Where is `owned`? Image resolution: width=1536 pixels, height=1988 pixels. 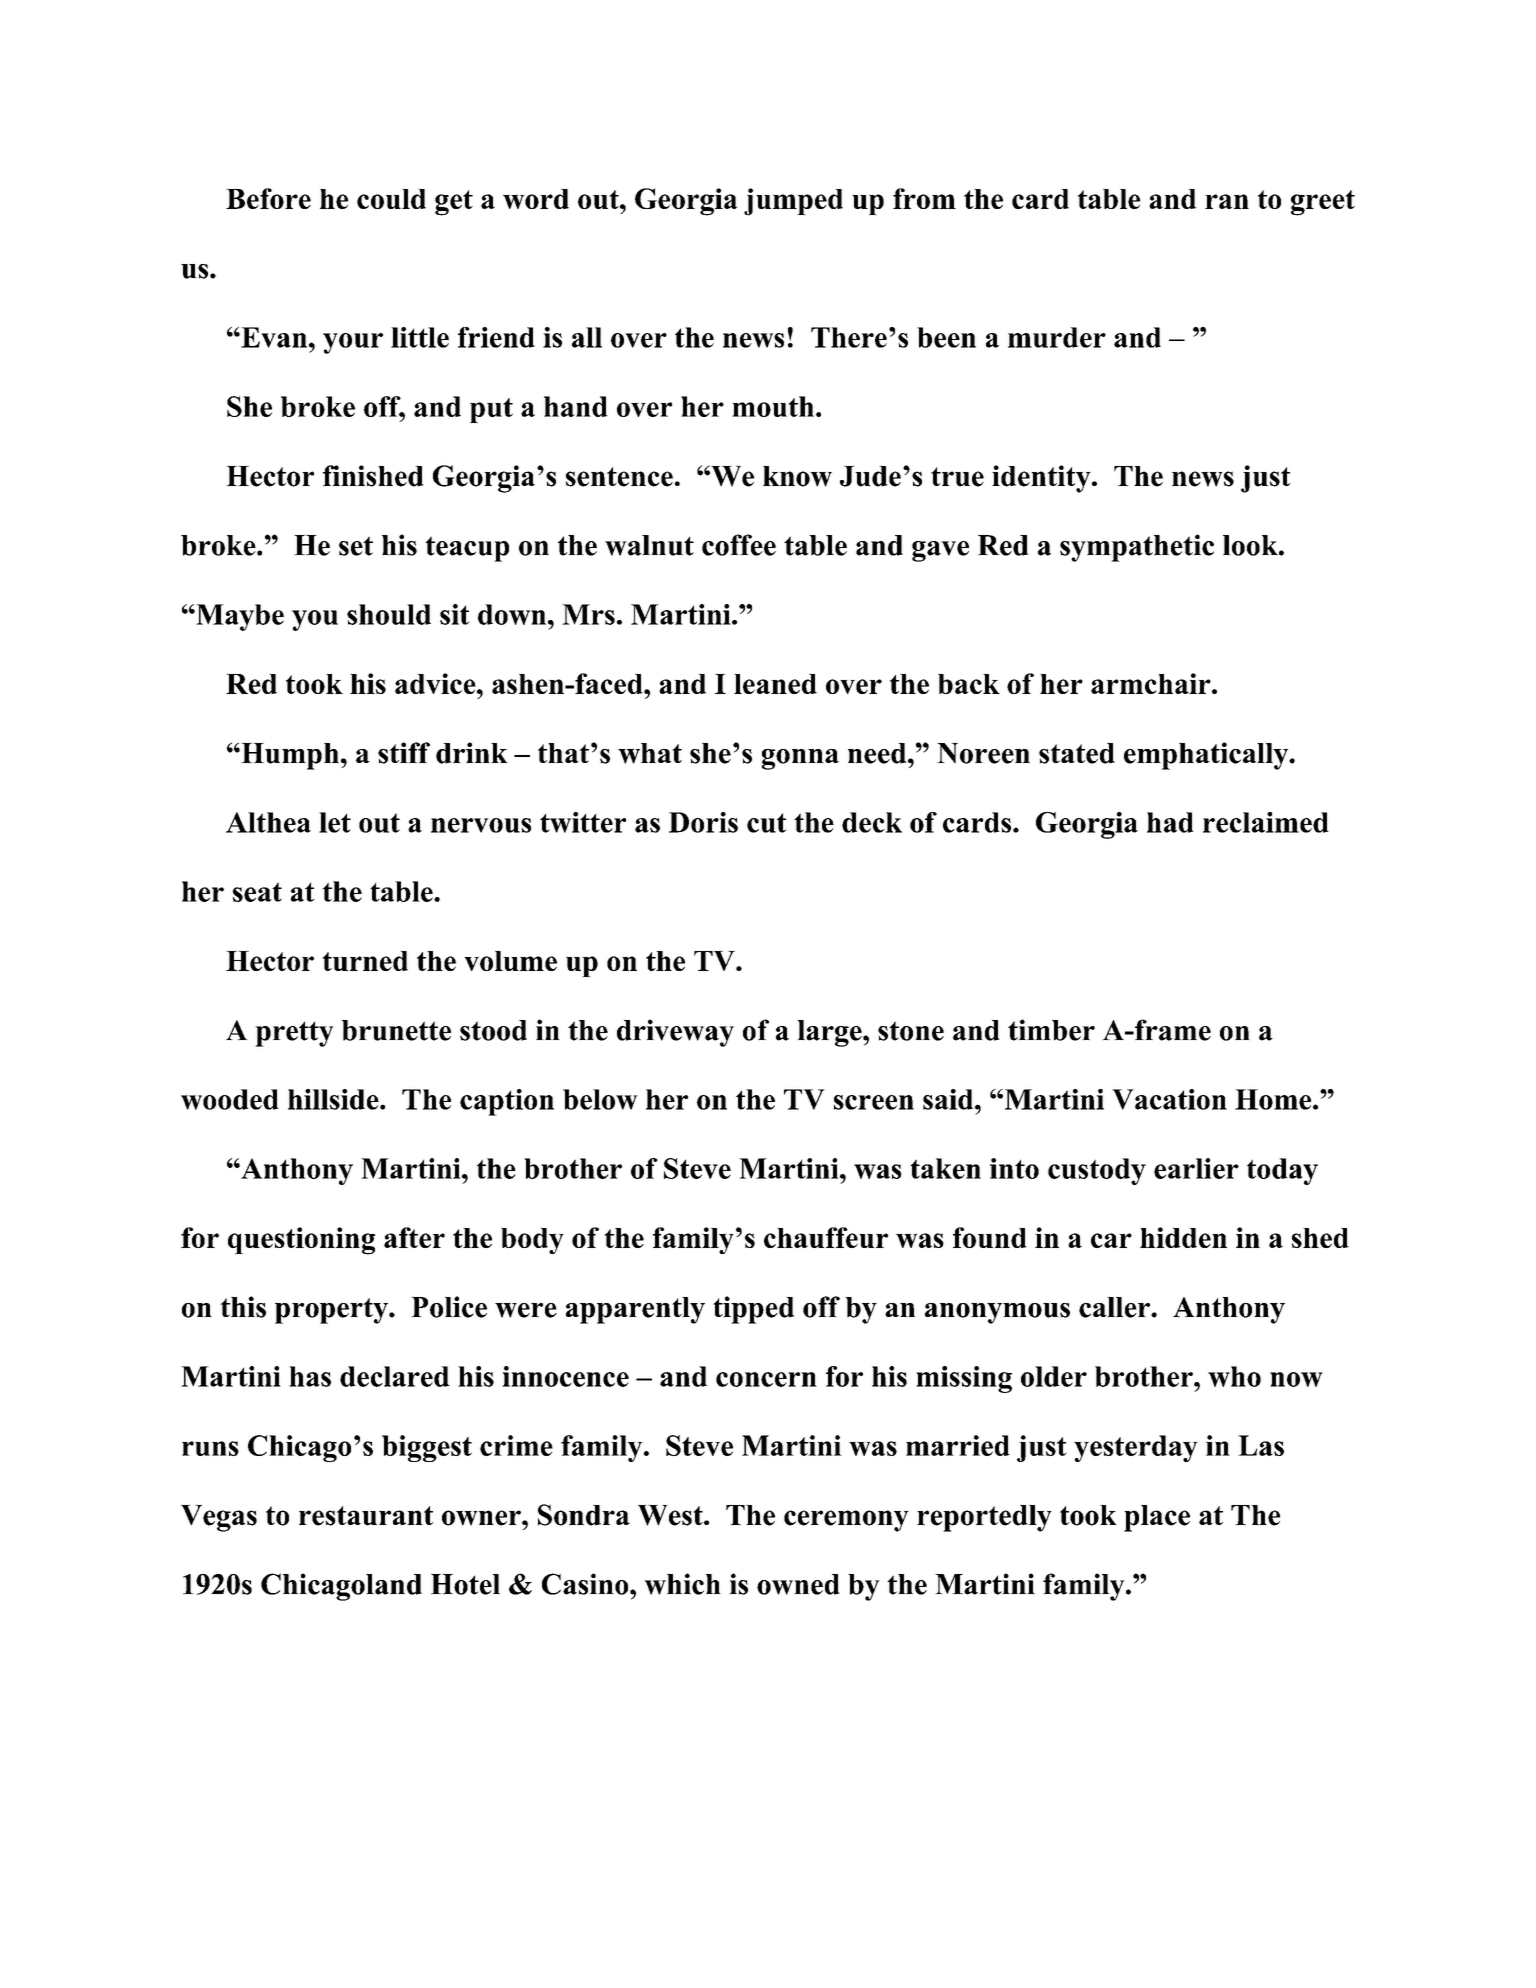 owned is located at coordinates (798, 1584).
